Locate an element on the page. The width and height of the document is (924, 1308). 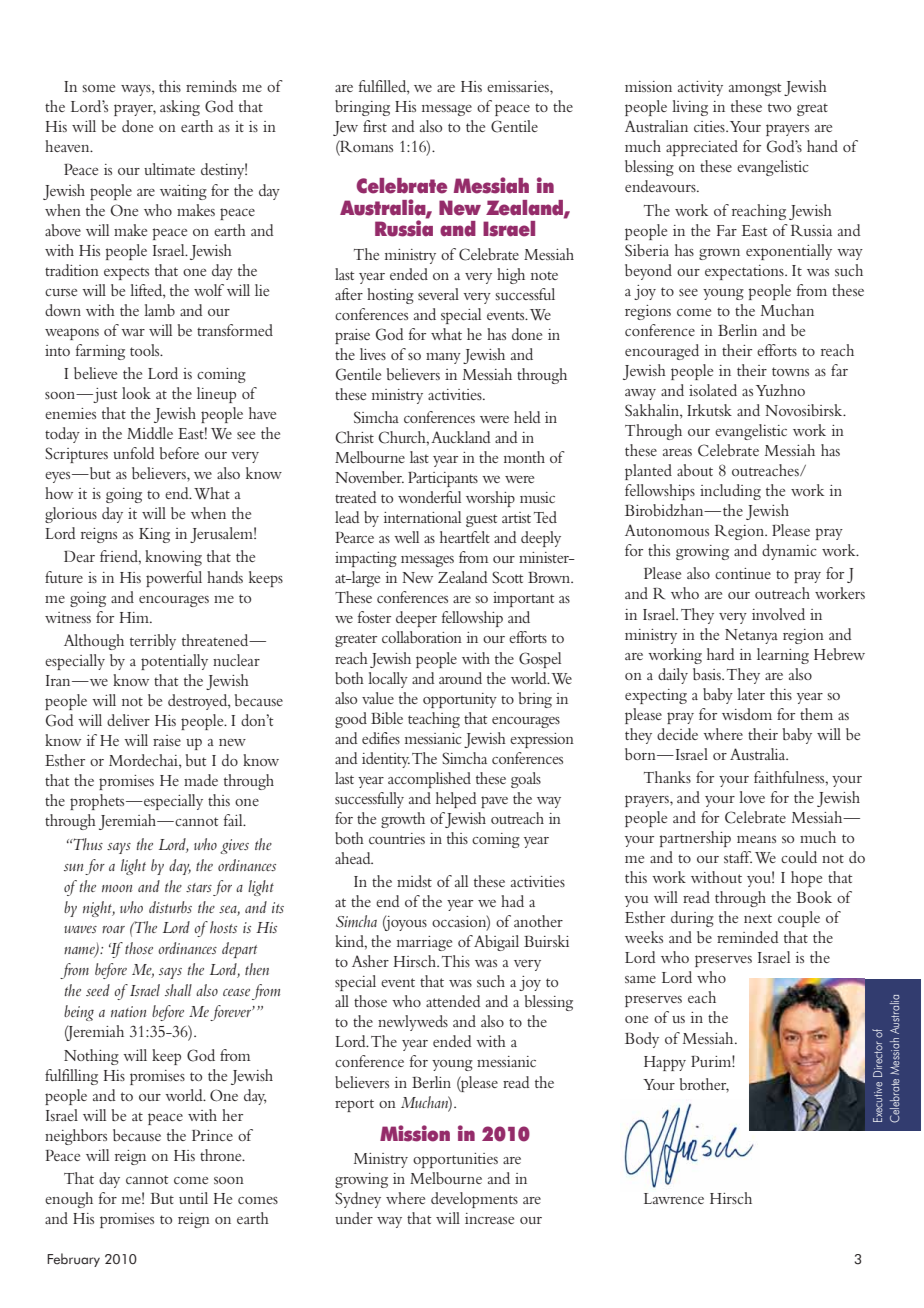
unfold is located at coordinates (134, 453).
